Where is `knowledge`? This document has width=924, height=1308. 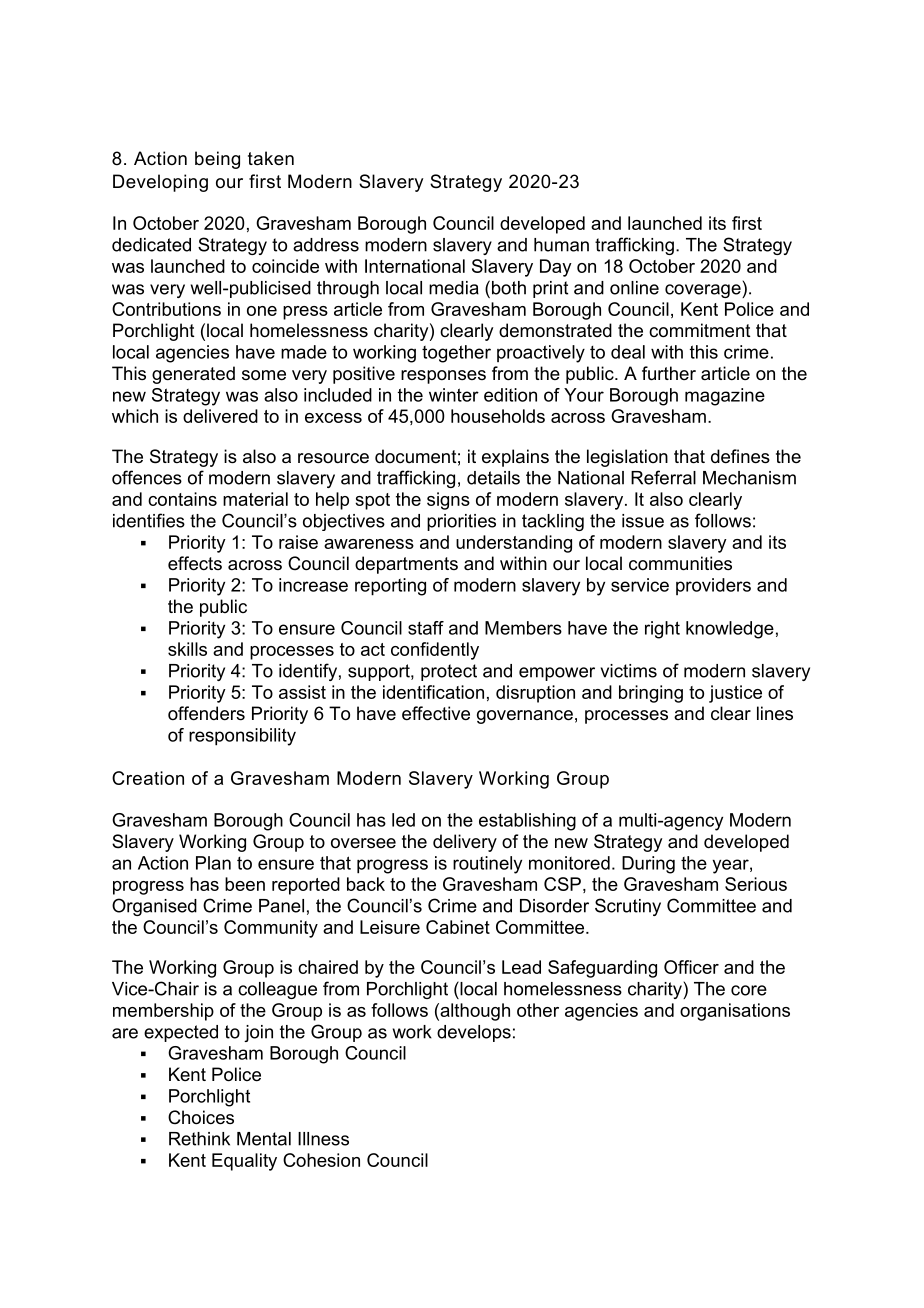
knowledge is located at coordinates (730, 630).
